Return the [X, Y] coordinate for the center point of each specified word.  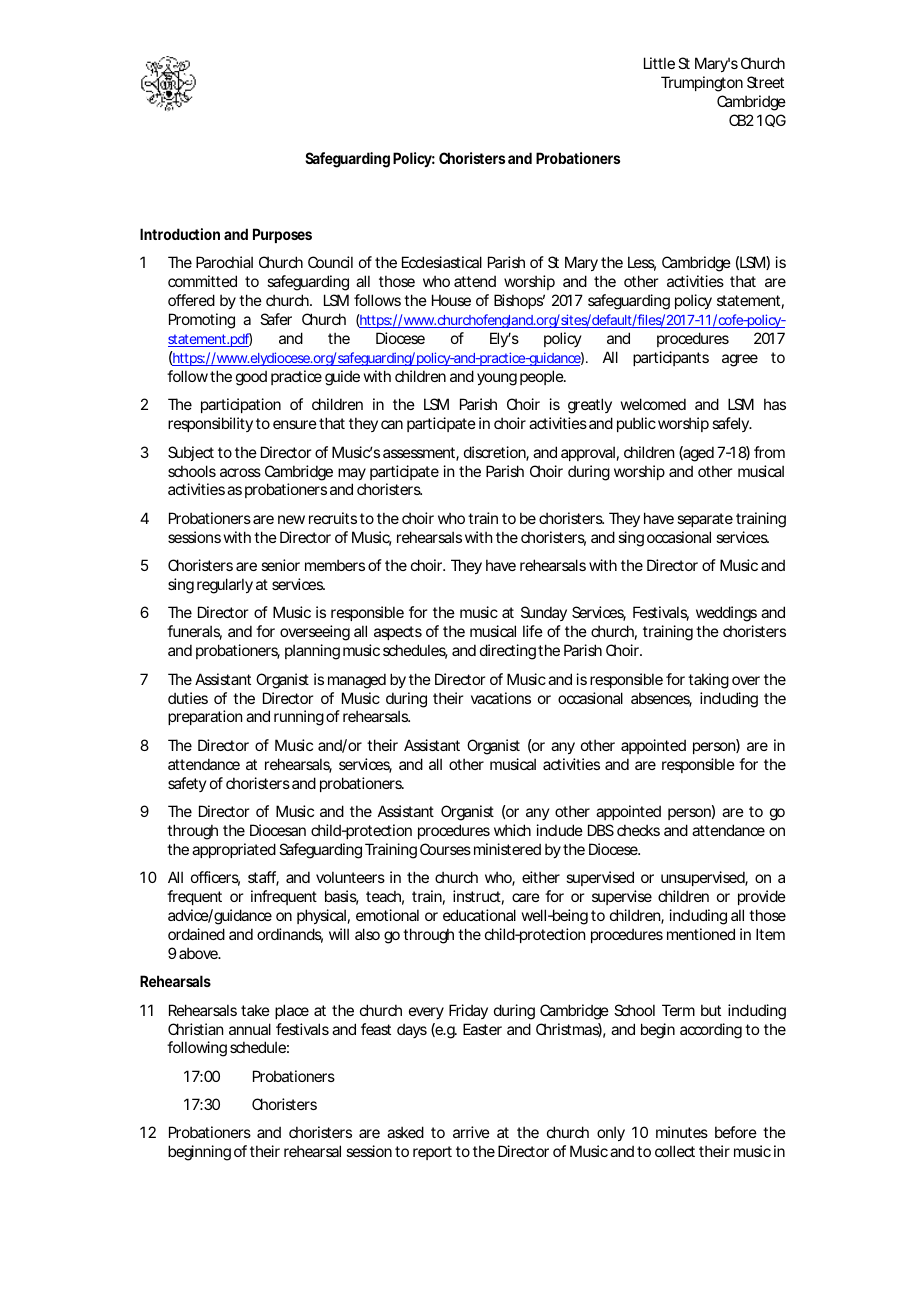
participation [241, 405]
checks [638, 830]
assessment [421, 454]
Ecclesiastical [442, 262]
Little [659, 63]
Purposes [282, 235]
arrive [471, 1132]
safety [187, 784]
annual [250, 1029]
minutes [682, 1132]
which [512, 830]
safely [732, 424]
